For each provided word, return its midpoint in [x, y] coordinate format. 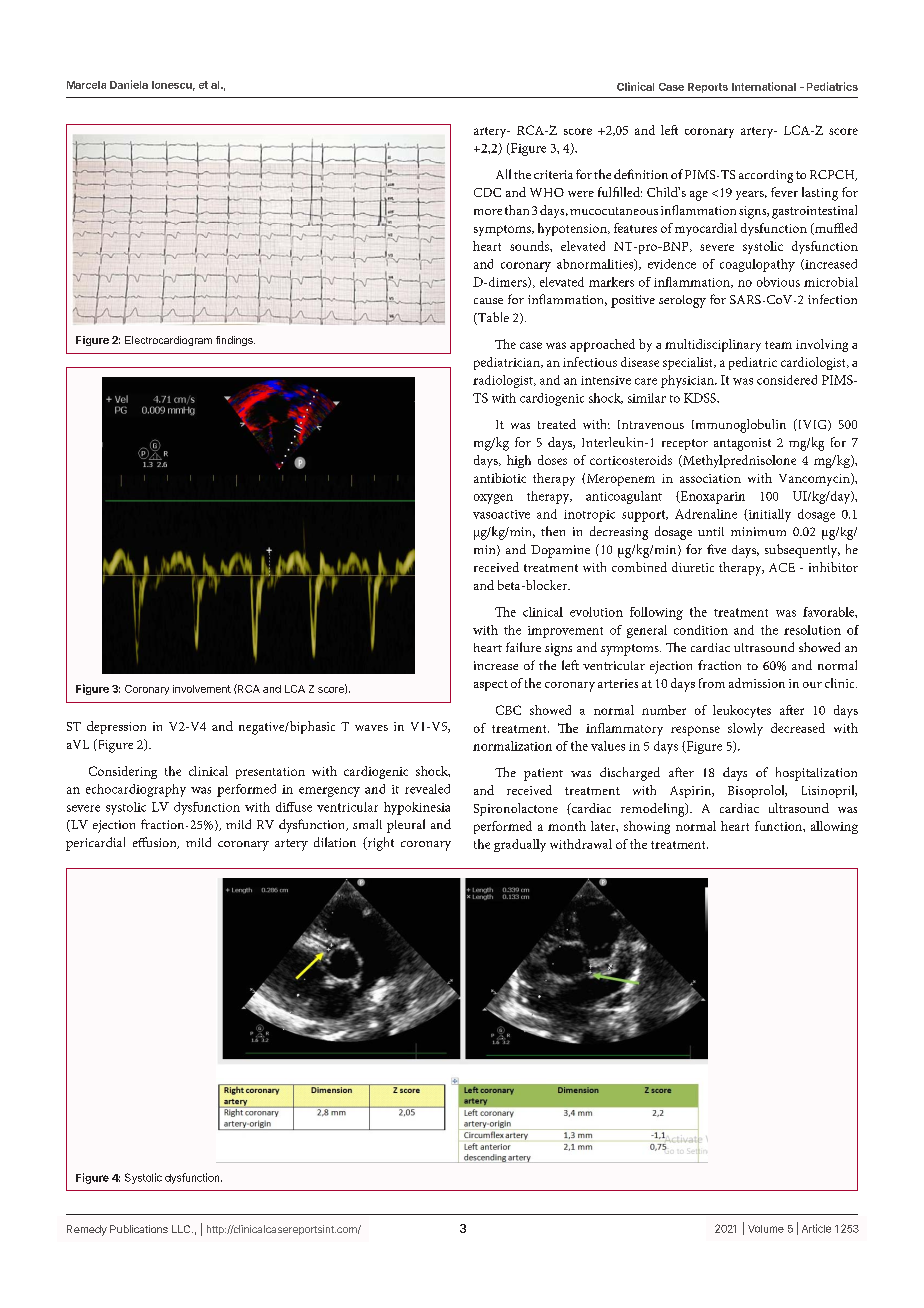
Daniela [129, 84]
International [764, 86]
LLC [182, 1229]
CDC [487, 192]
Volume [766, 1229]
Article [816, 1228]
